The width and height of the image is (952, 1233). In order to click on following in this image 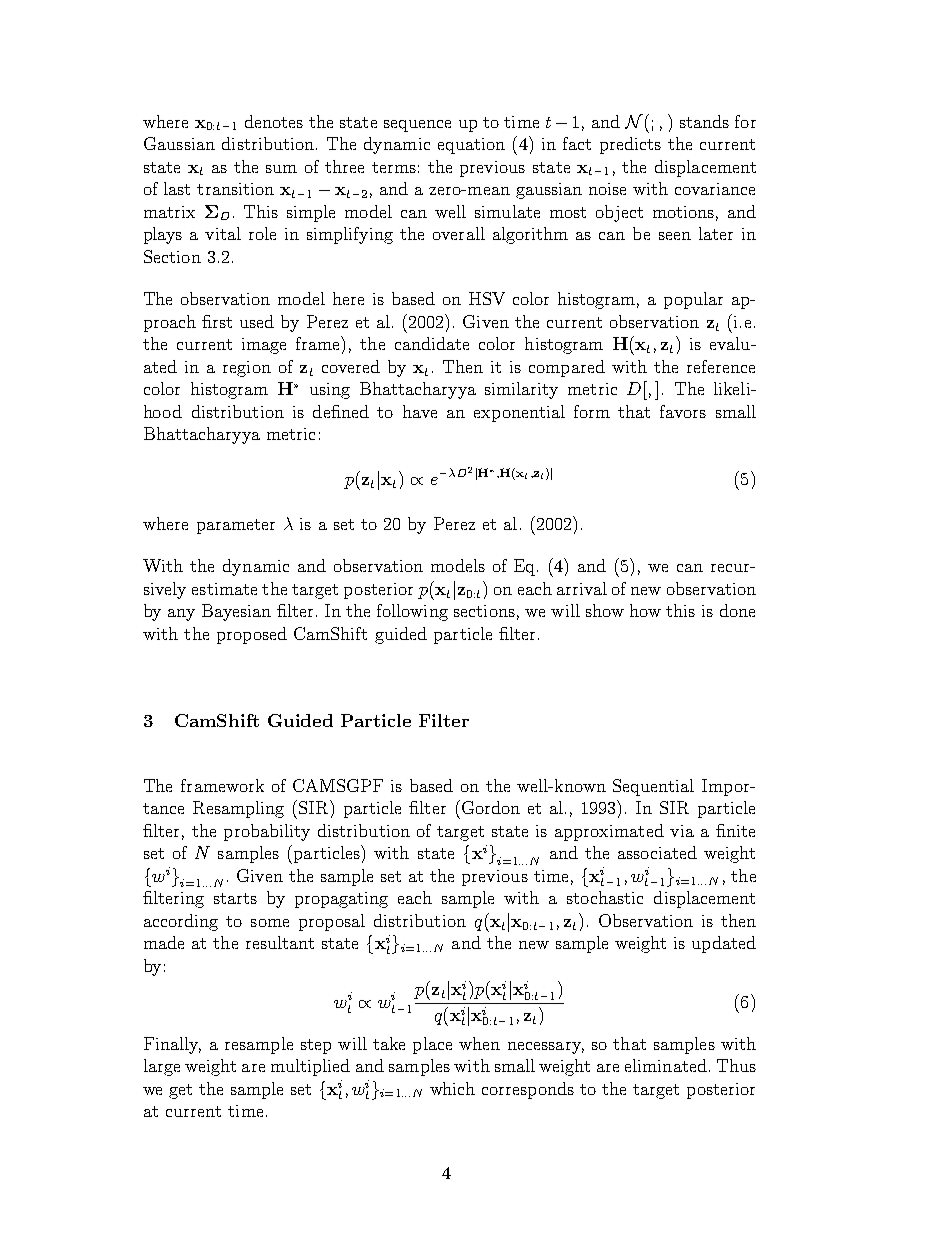, I will do `click(412, 612)`.
